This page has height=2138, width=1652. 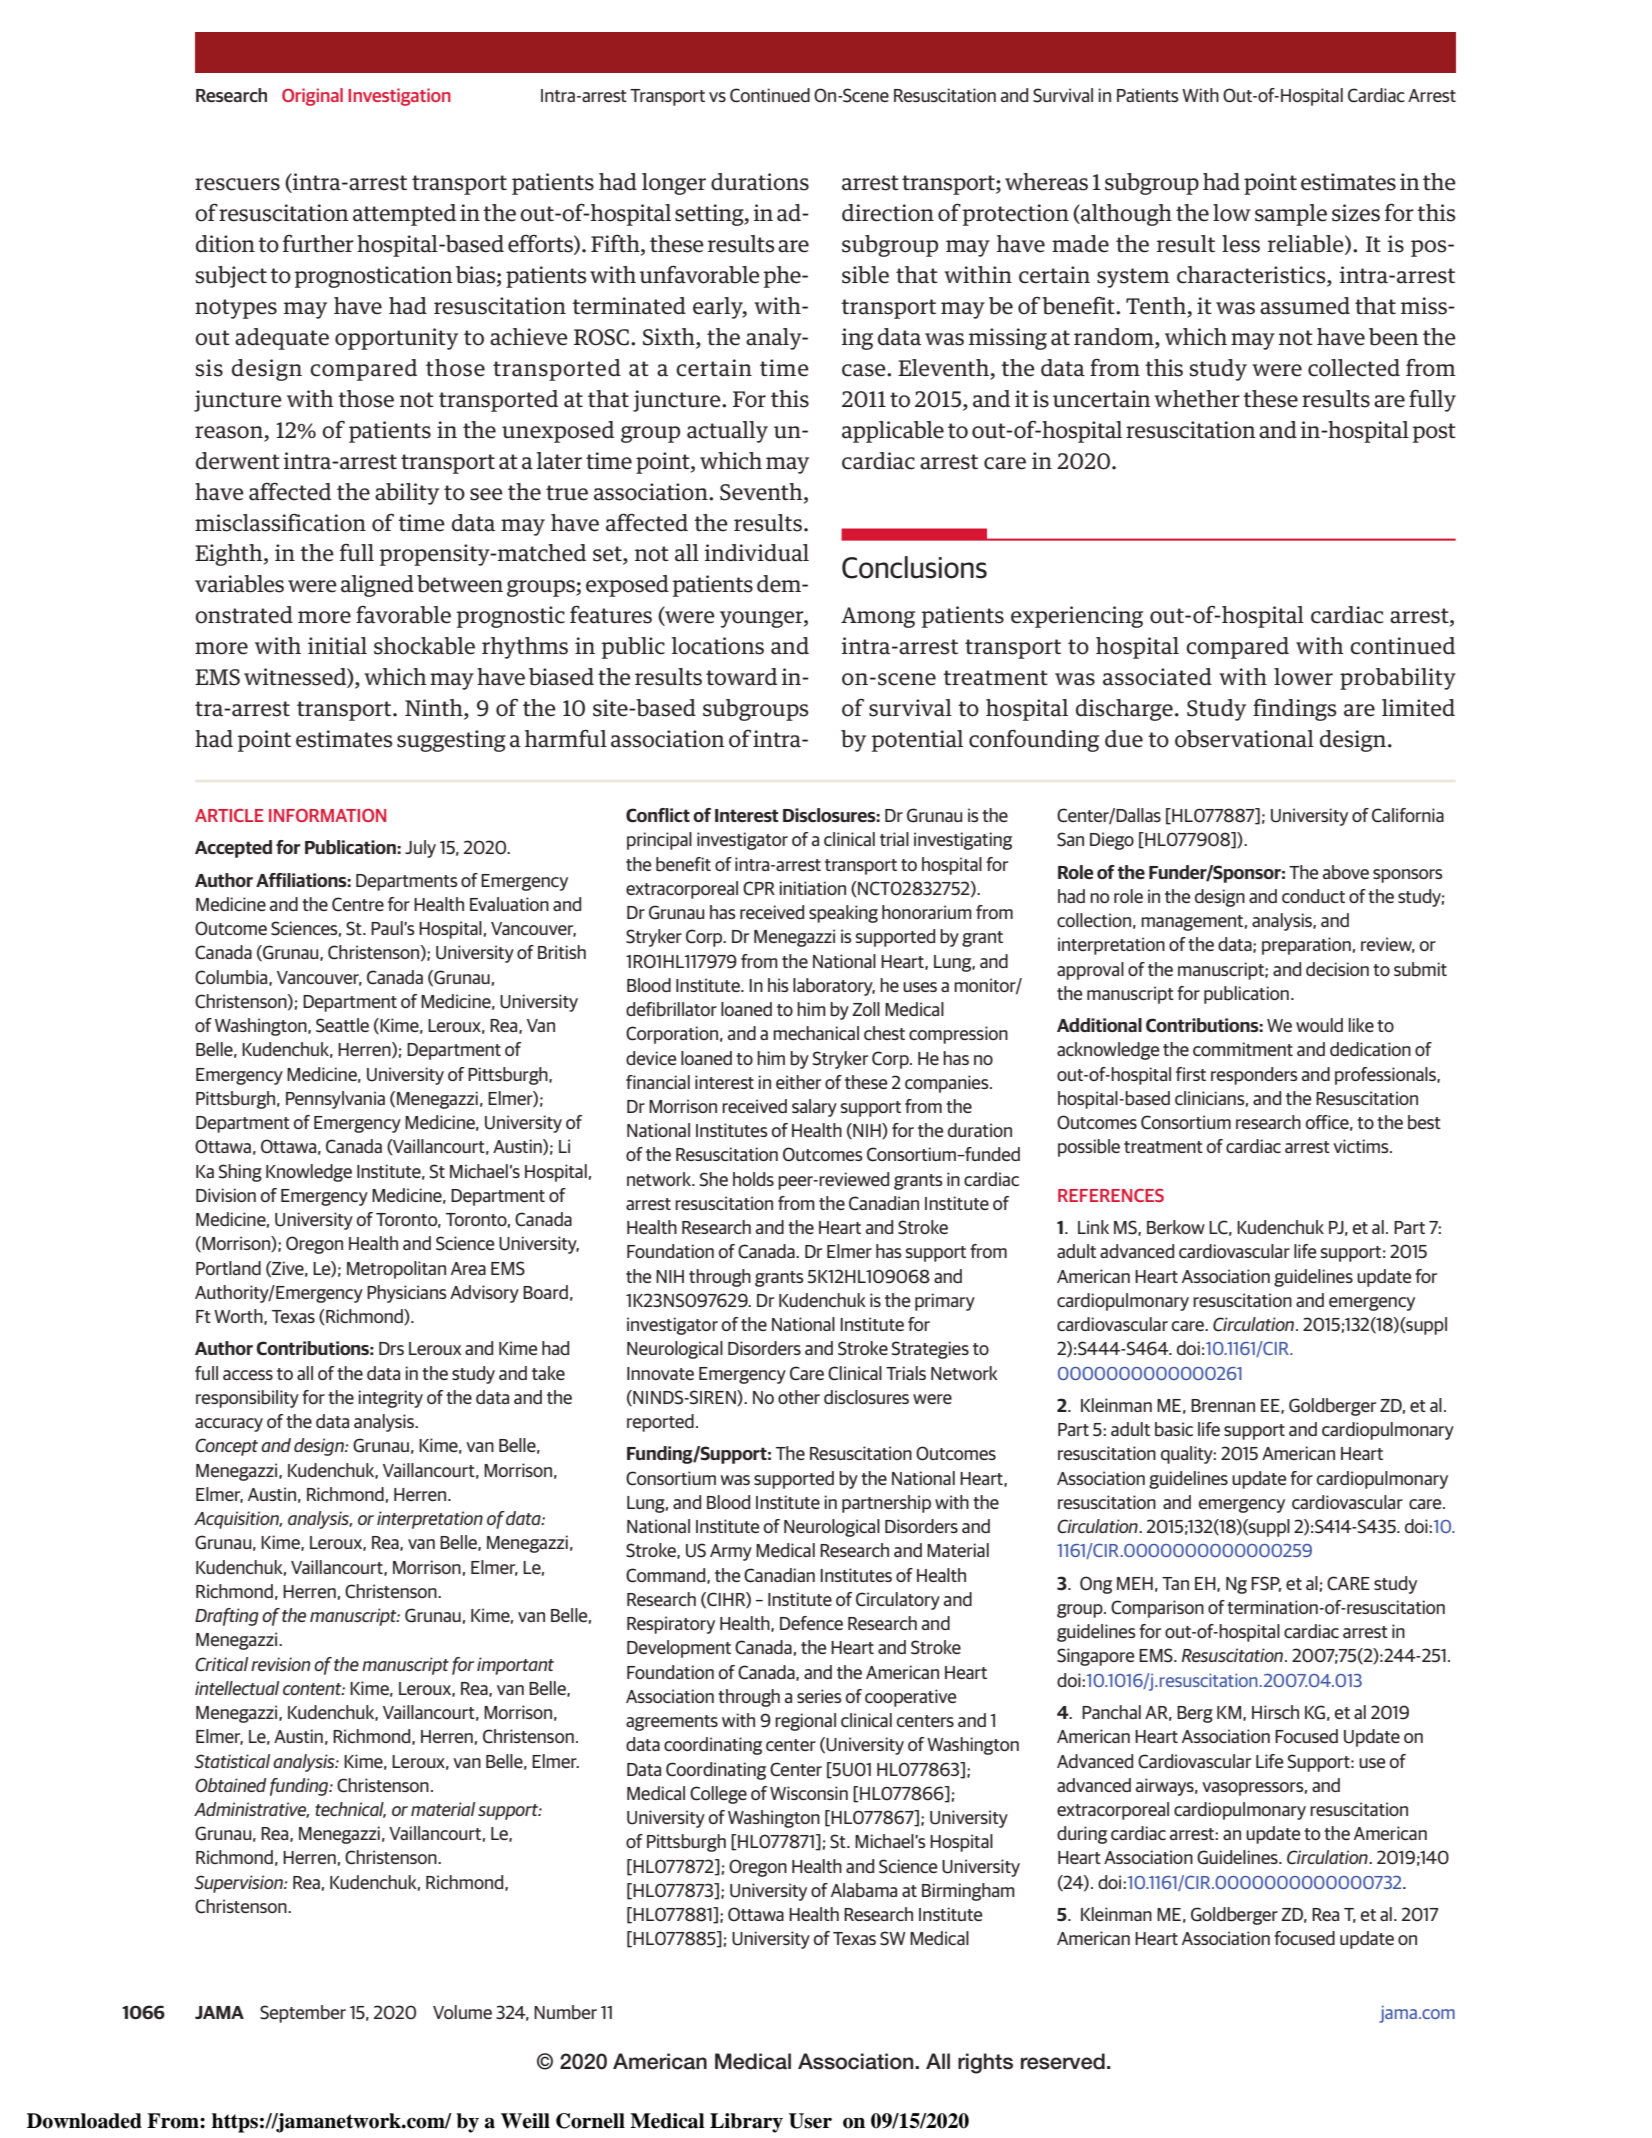 I want to click on longer, so click(x=674, y=184).
